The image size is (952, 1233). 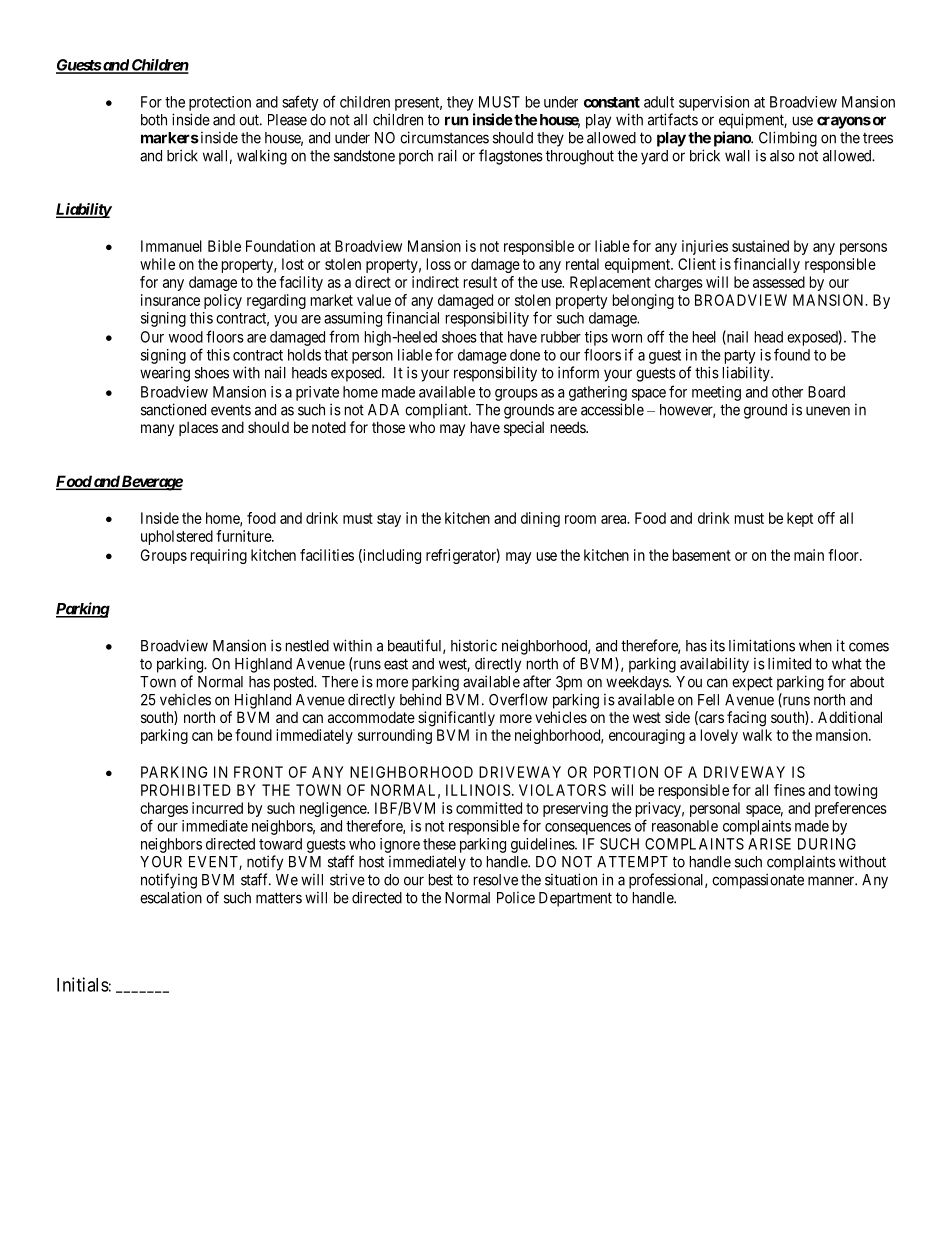 What do you see at coordinates (154, 120) in the screenshot?
I see `both` at bounding box center [154, 120].
